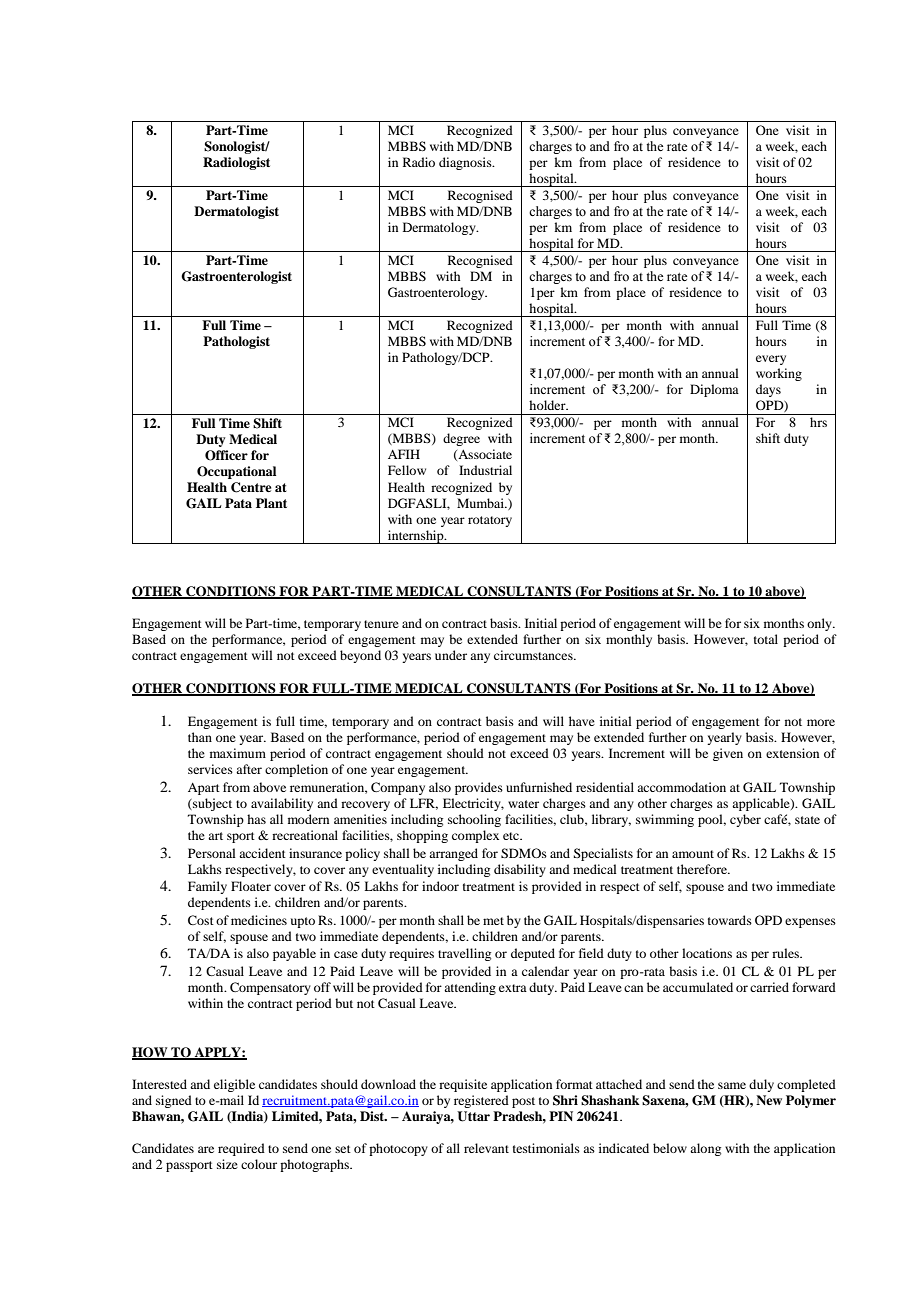  I want to click on relevant, so click(486, 1148).
